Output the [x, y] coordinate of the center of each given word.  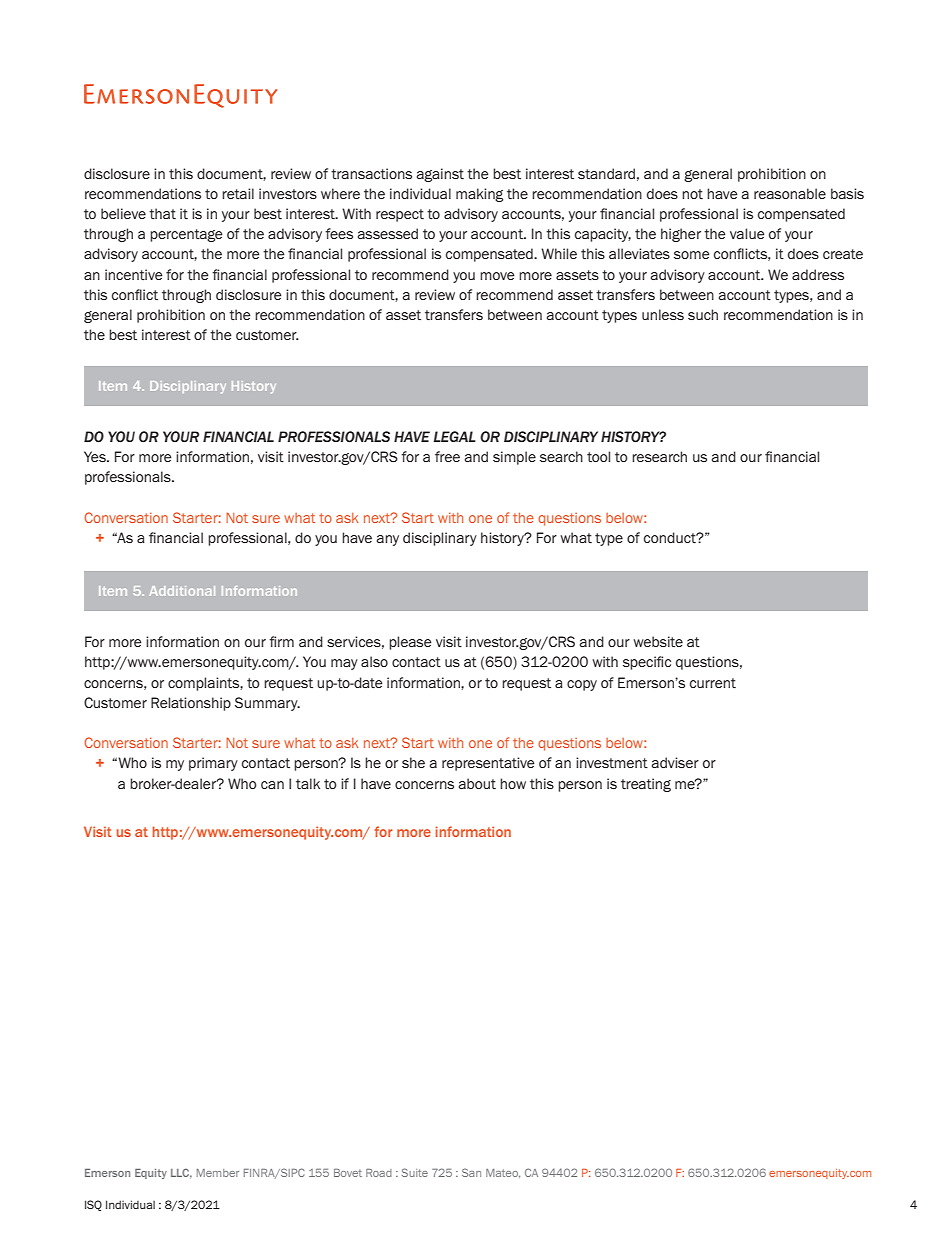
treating [646, 785]
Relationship [191, 704]
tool [598, 456]
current [713, 683]
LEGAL [455, 436]
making [479, 195]
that [162, 214]
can [272, 785]
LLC [181, 1174]
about [477, 783]
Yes [96, 456]
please [410, 643]
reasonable [790, 193]
